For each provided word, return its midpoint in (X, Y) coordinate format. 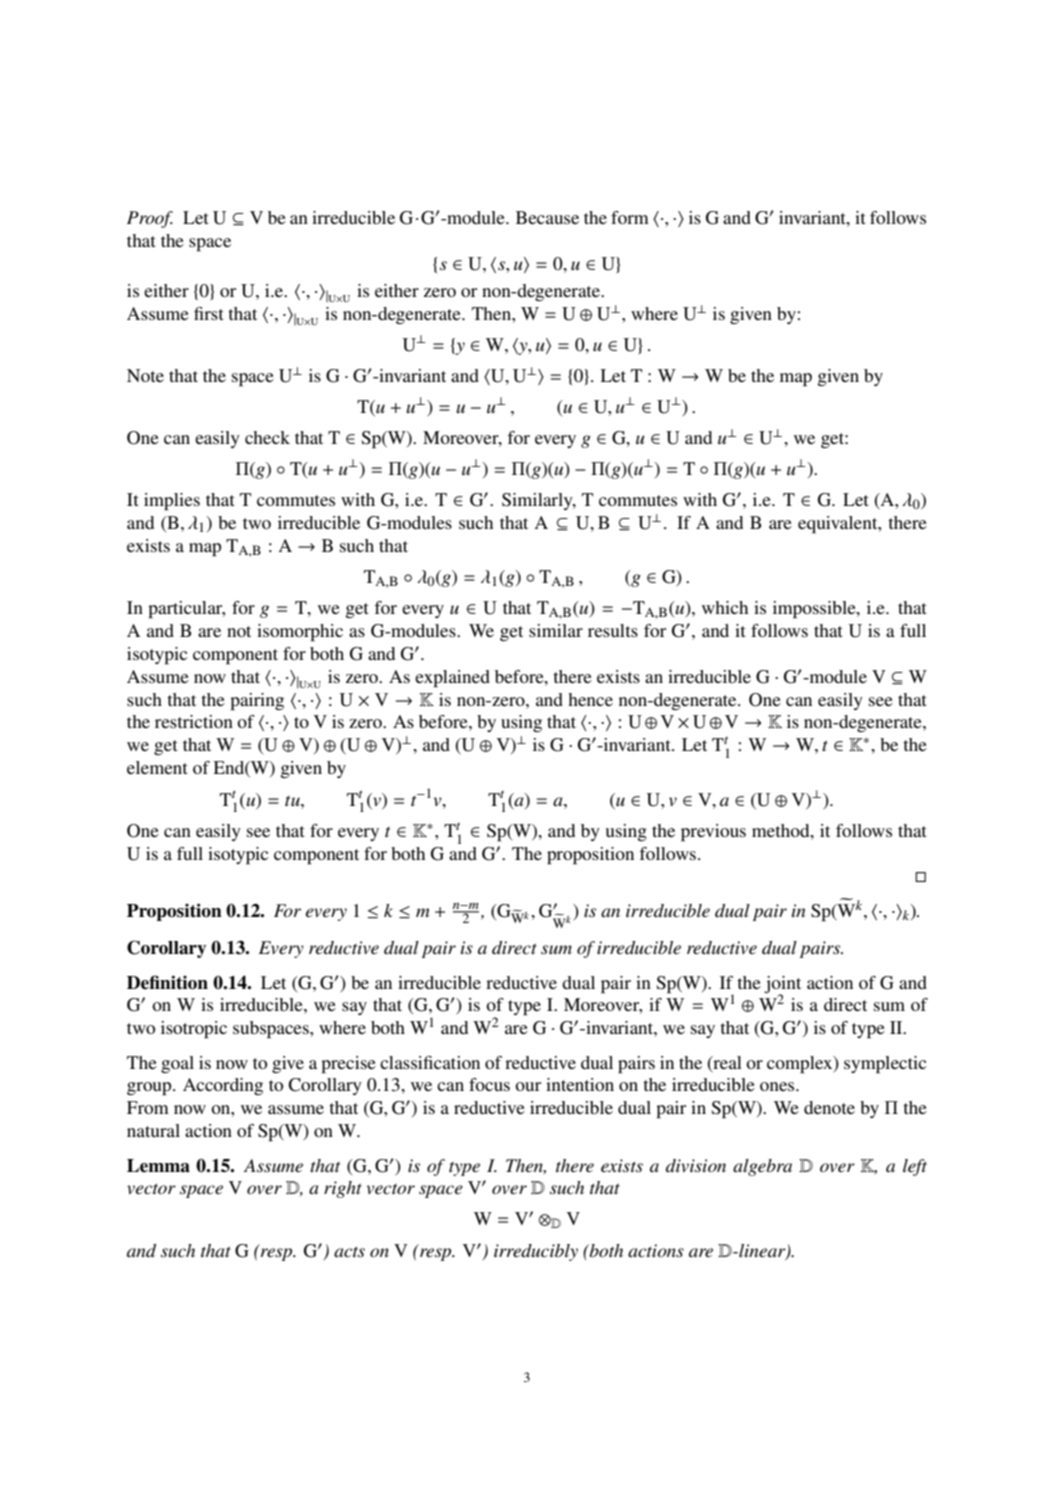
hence (590, 699)
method (782, 830)
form (630, 217)
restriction (194, 721)
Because (547, 217)
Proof (150, 219)
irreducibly (536, 1252)
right (343, 1189)
